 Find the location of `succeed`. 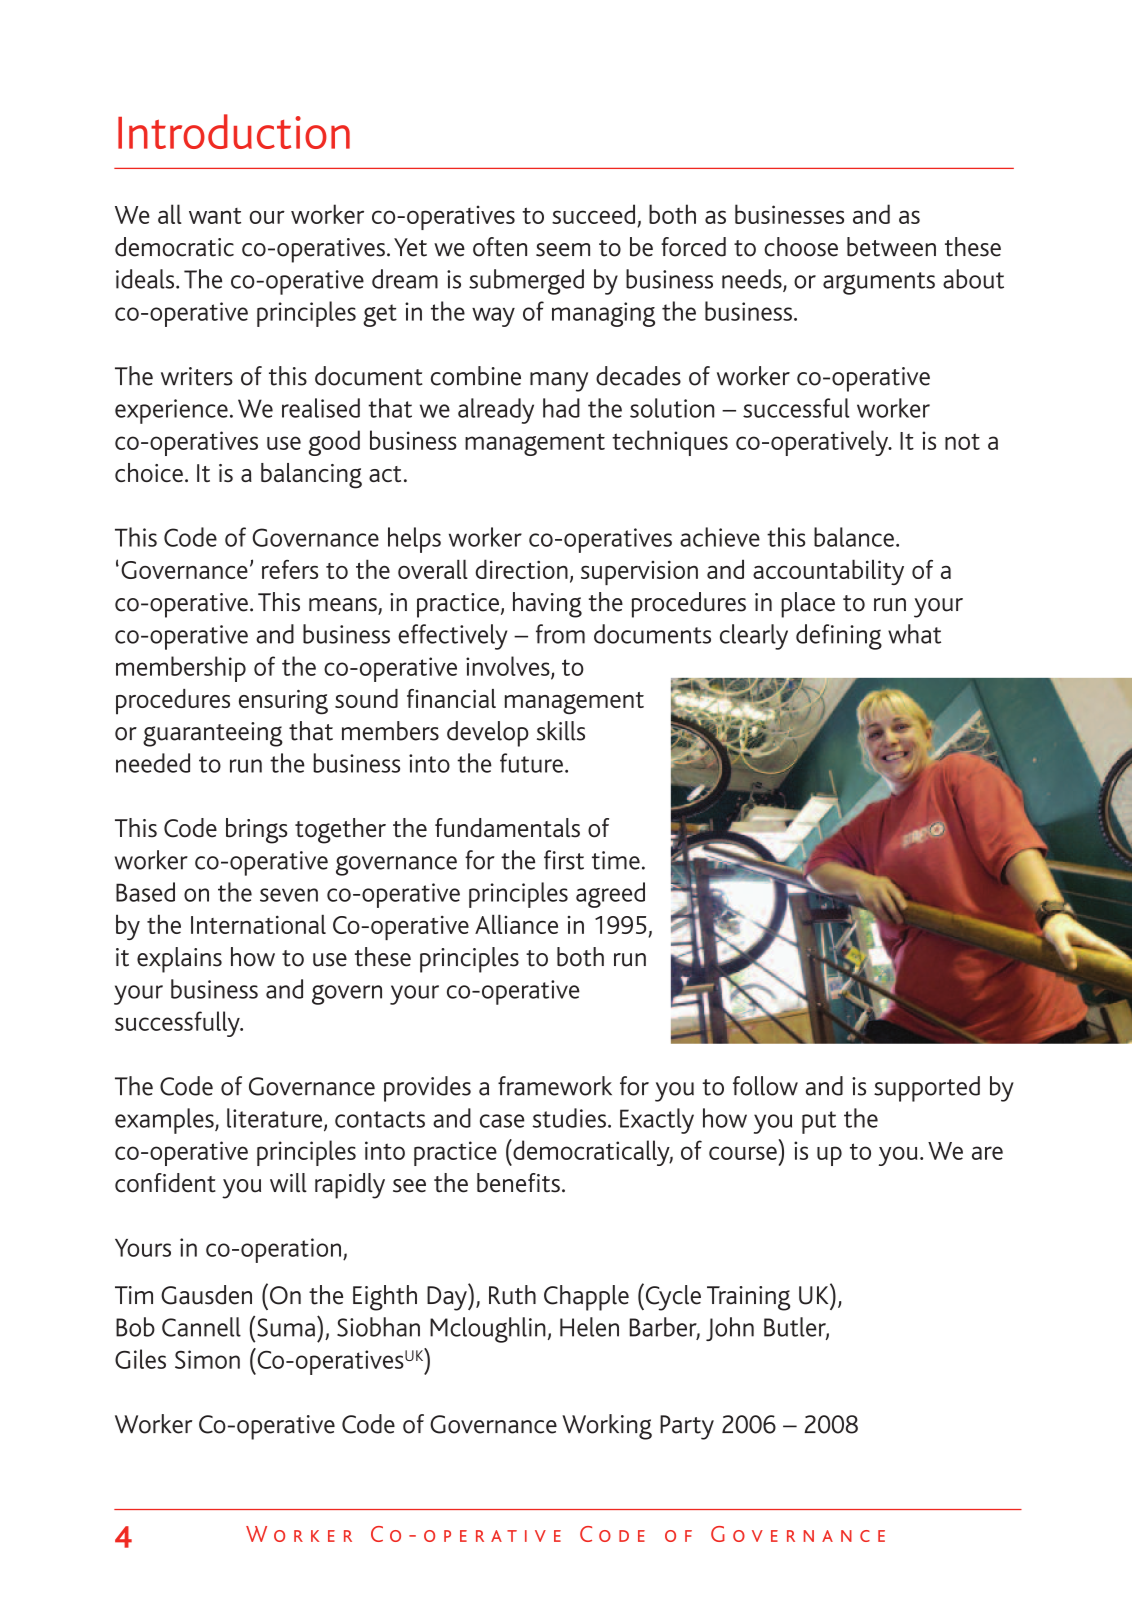

succeed is located at coordinates (593, 214).
